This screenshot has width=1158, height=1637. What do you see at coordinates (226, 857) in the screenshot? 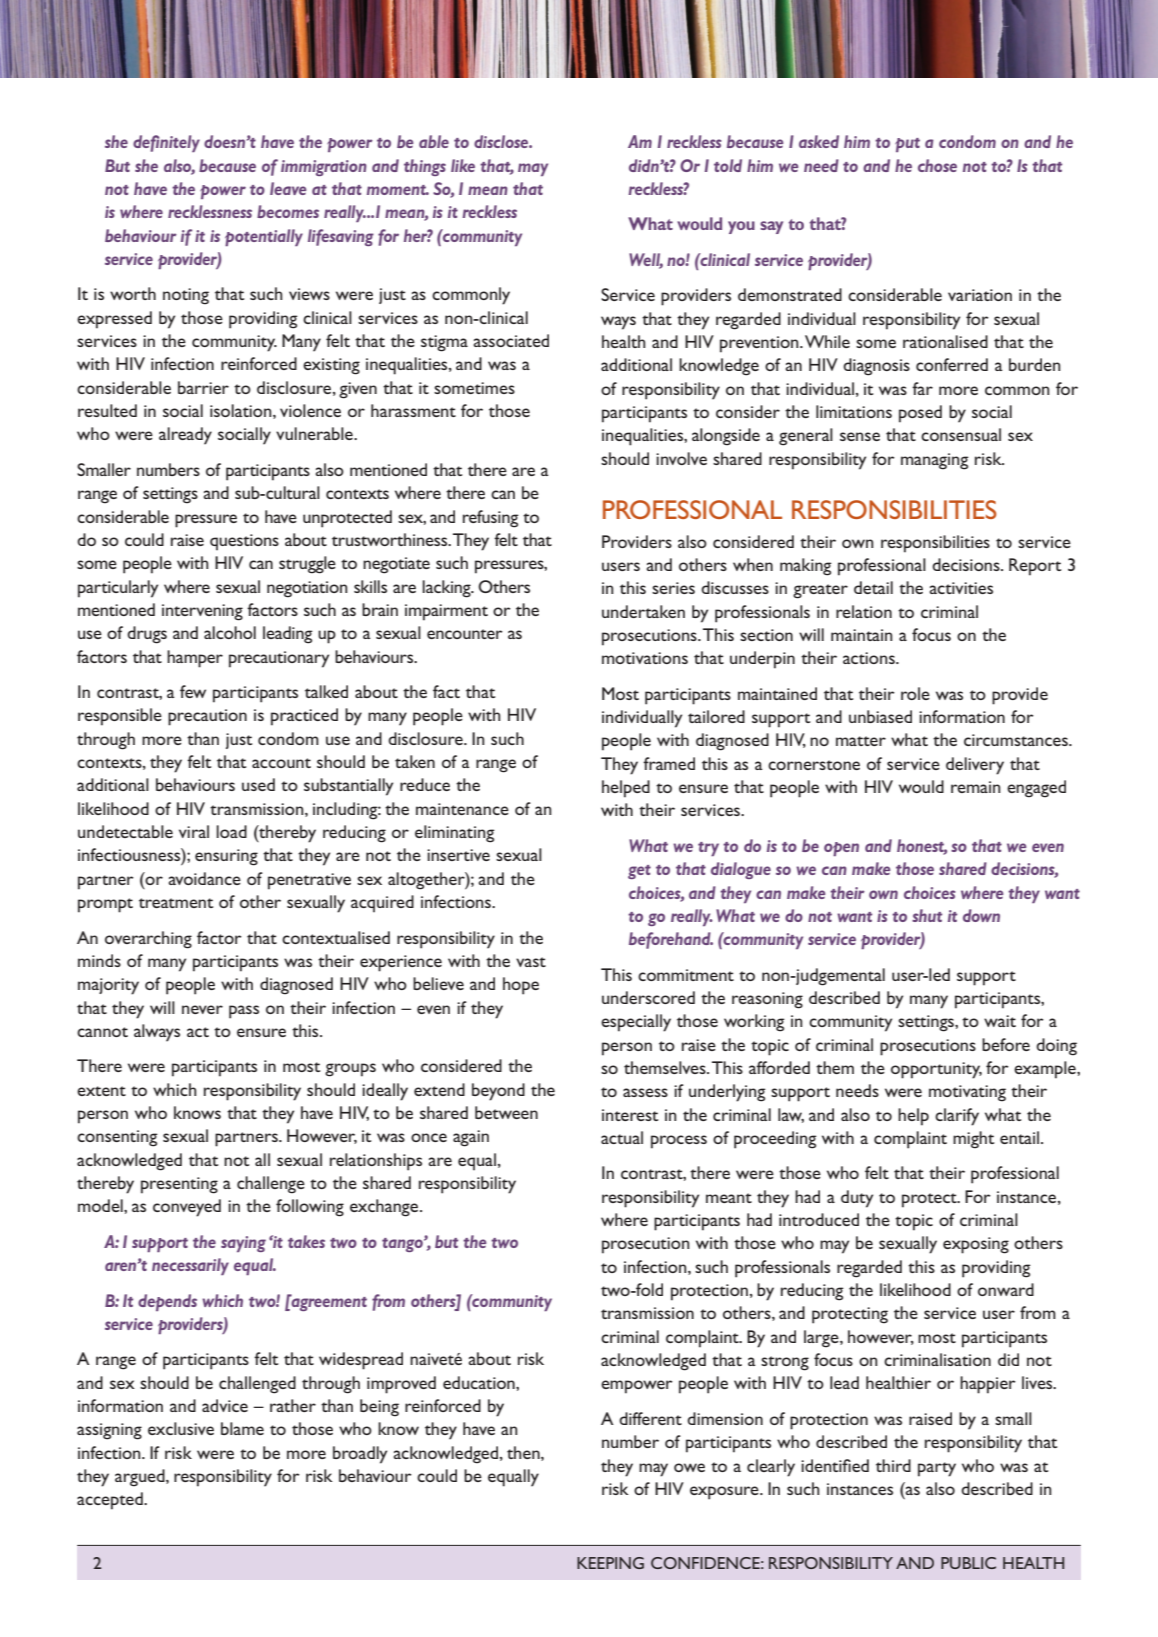
I see `ensuring` at bounding box center [226, 857].
